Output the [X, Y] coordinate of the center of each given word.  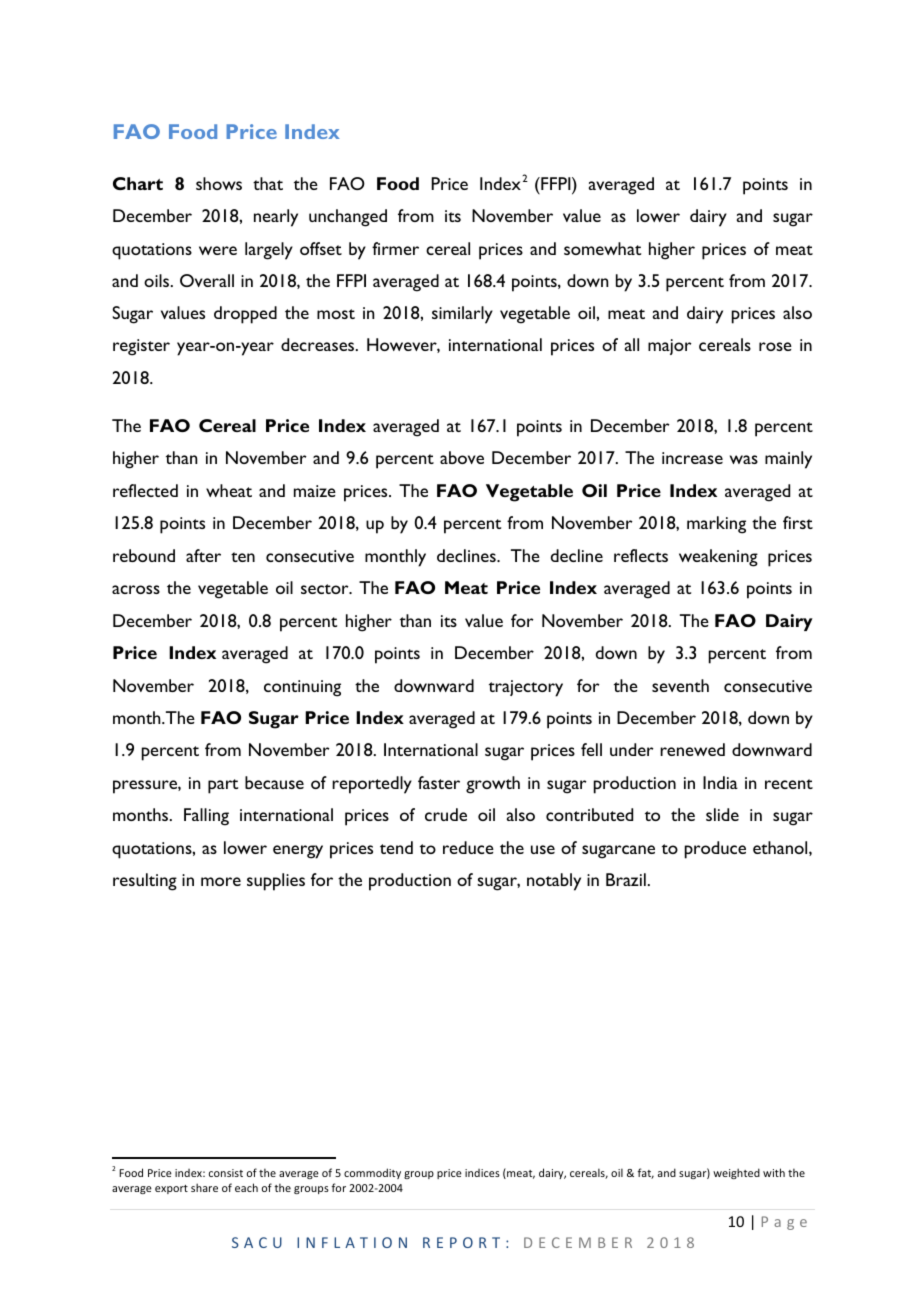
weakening [718, 558]
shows [219, 183]
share [204, 1187]
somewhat [602, 248]
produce [715, 850]
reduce [468, 847]
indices [482, 1173]
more [221, 881]
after [203, 555]
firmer [395, 248]
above [462, 457]
